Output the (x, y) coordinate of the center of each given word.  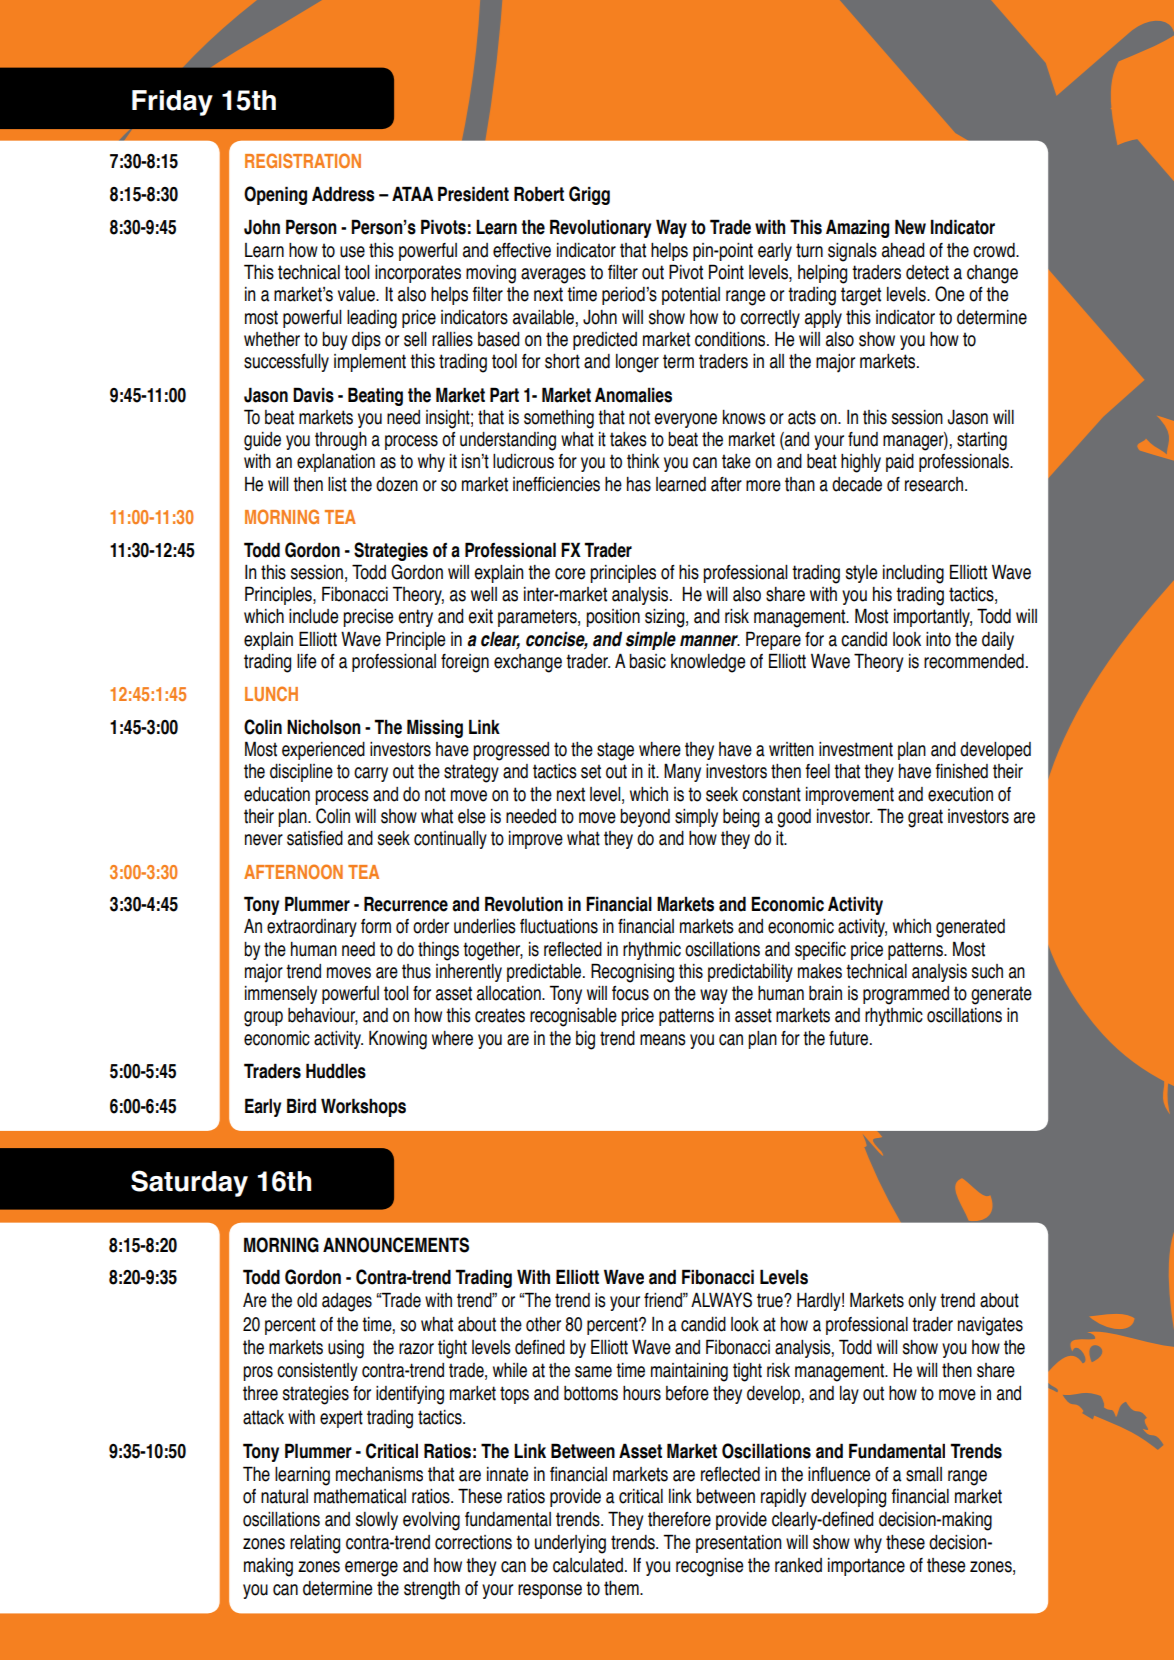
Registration (303, 160)
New (910, 227)
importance (866, 1567)
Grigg (589, 195)
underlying (570, 1544)
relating (315, 1544)
